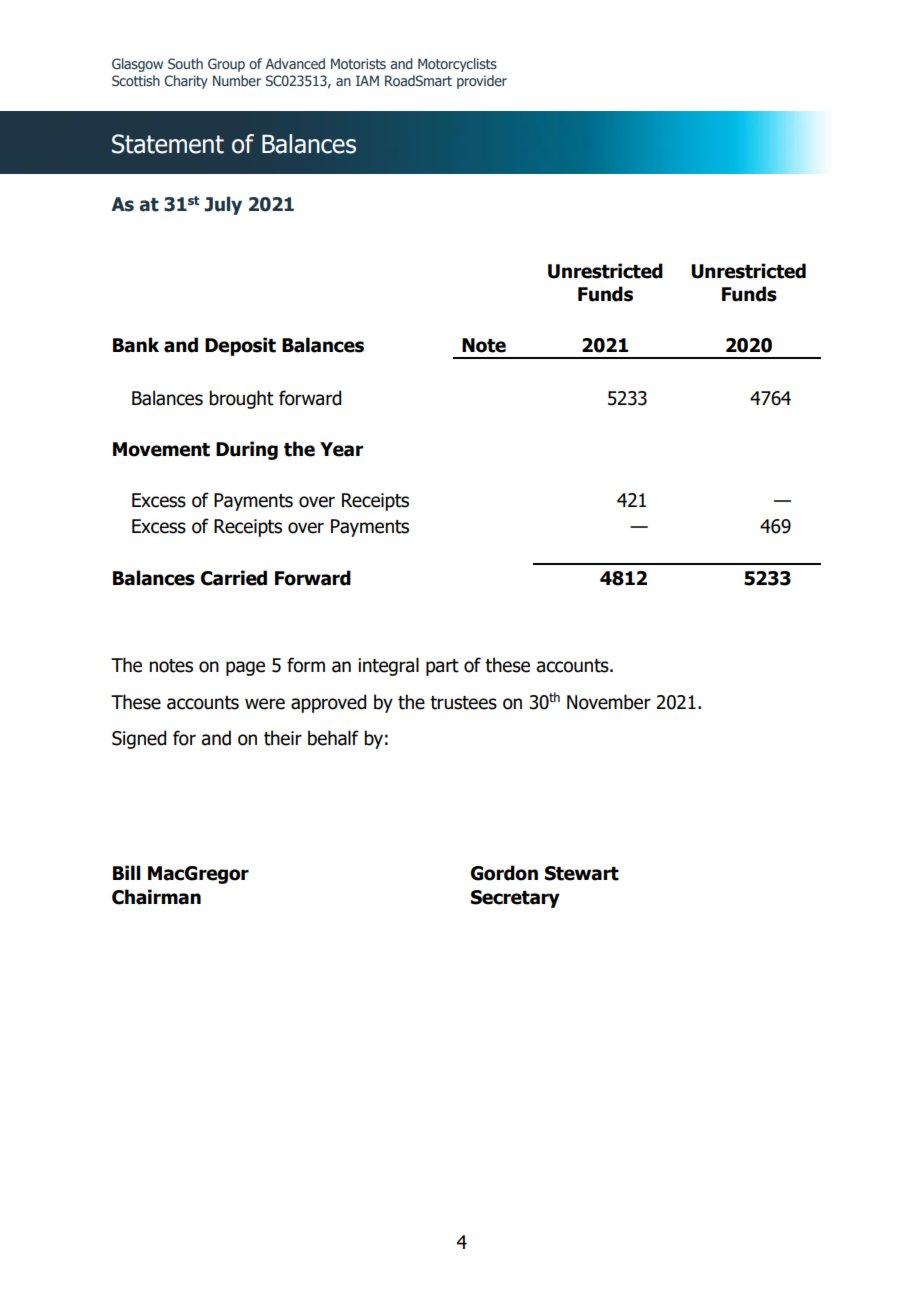 This document has width=924, height=1308. What do you see at coordinates (240, 346) in the document?
I see `Deposit` at bounding box center [240, 346].
